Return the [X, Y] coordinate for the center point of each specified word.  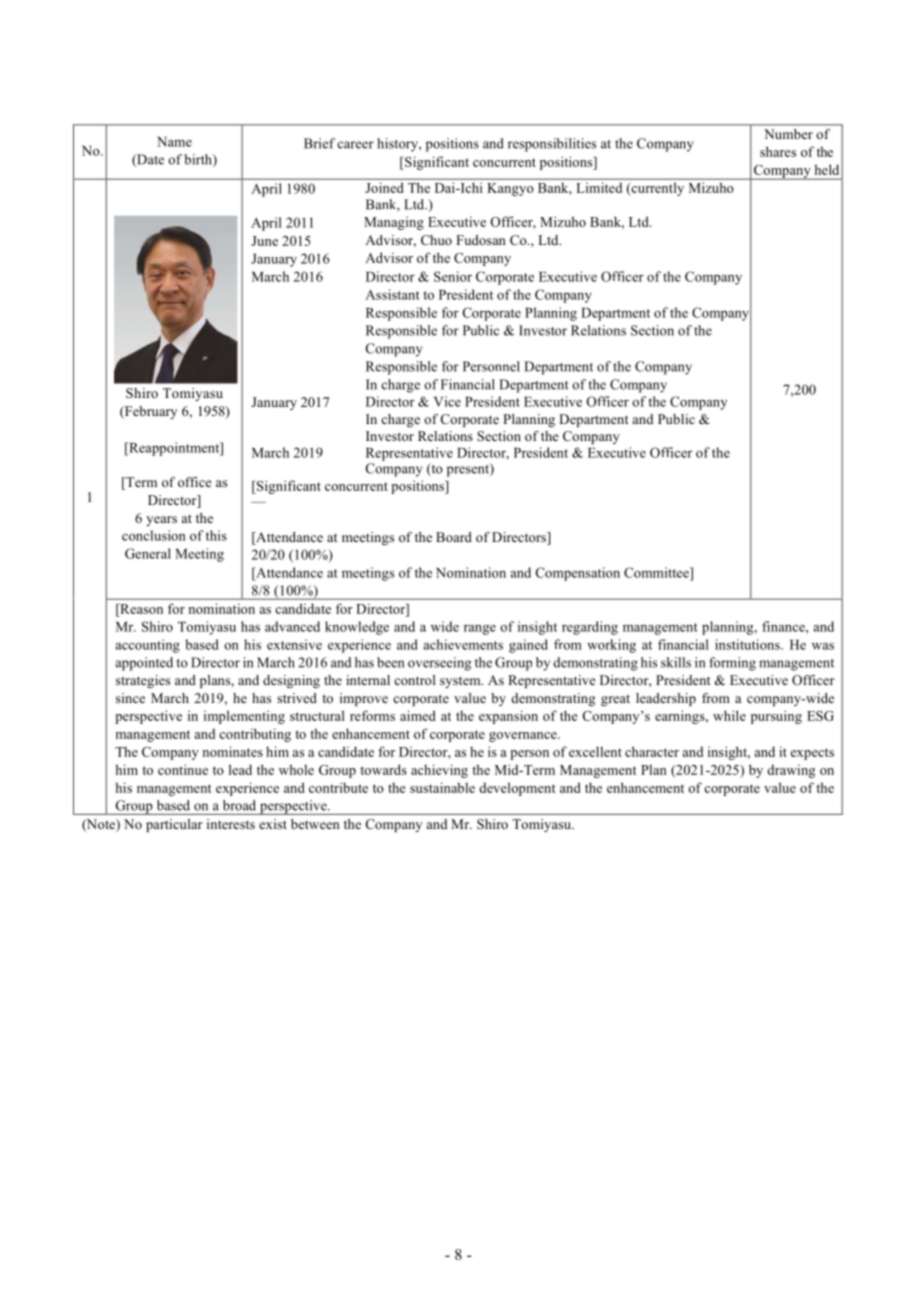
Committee [657, 572]
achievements [463, 644]
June [264, 241]
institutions [748, 644]
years [161, 521]
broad [239, 805]
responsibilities [552, 145]
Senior [453, 276]
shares [778, 151]
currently [656, 189]
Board [454, 537]
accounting [148, 646]
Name [174, 142]
